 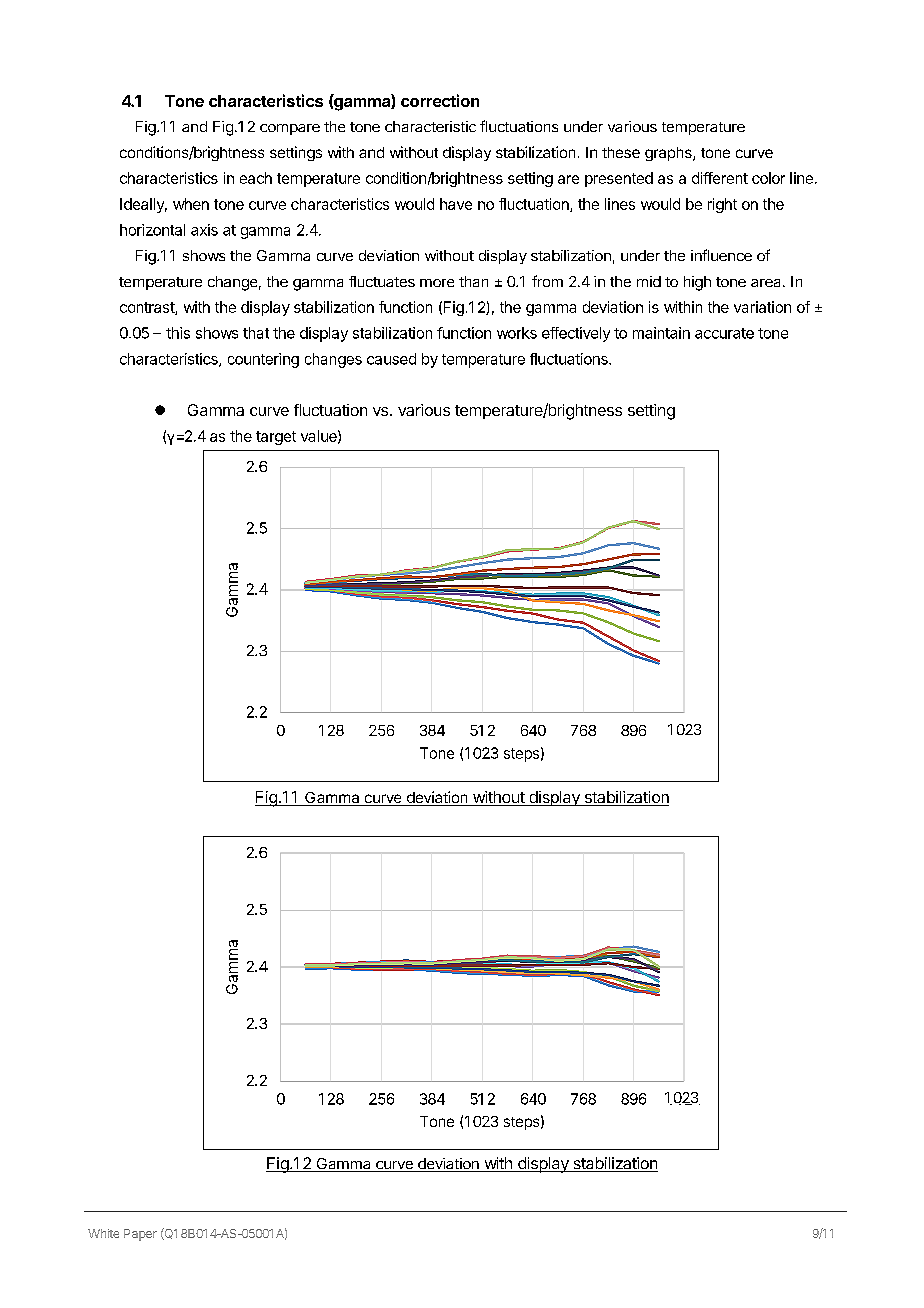 I want to click on accurate, so click(x=724, y=333).
